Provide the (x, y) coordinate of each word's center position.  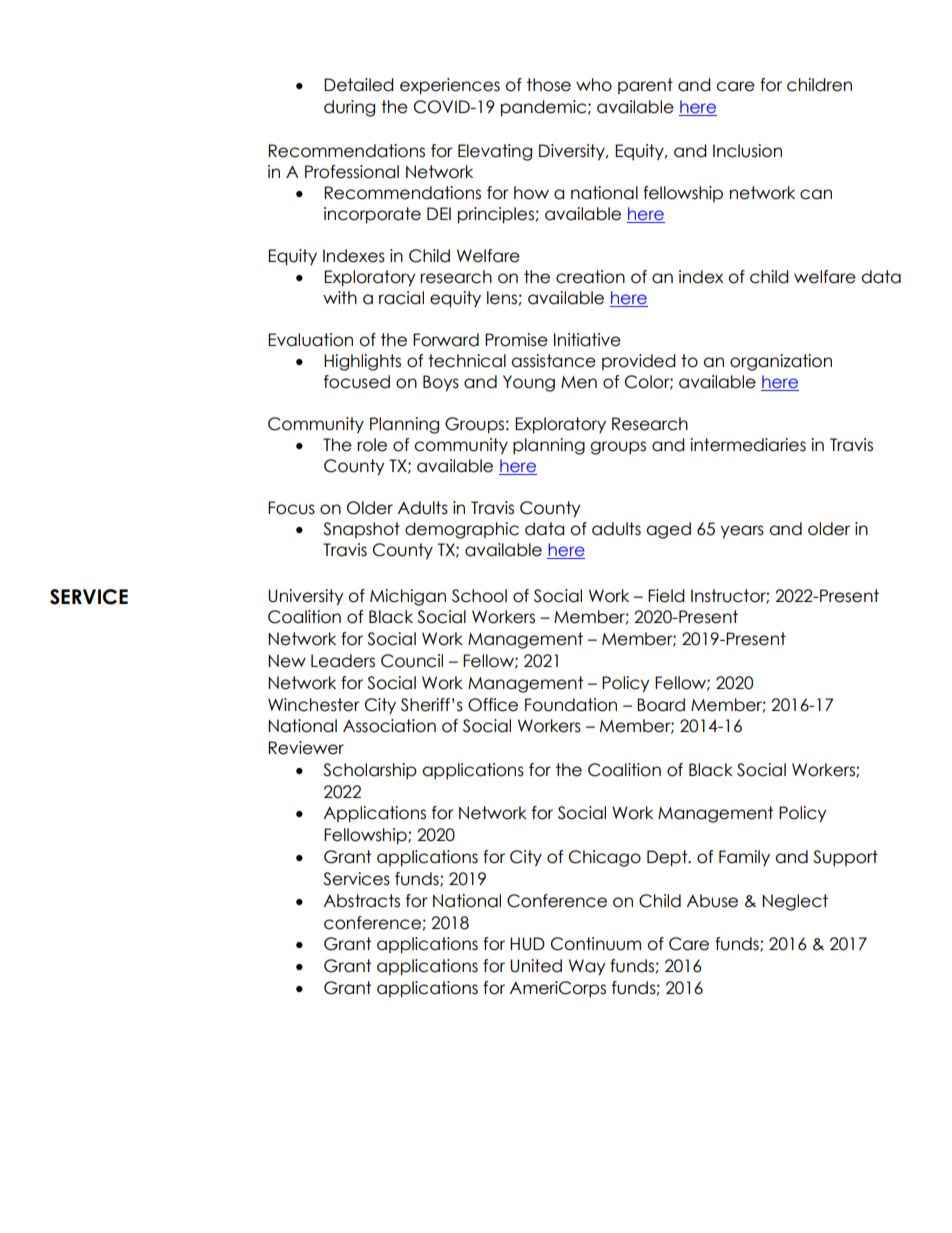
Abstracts (362, 901)
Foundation (571, 705)
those (549, 85)
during (349, 108)
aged (668, 530)
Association (389, 726)
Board (661, 705)
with (340, 297)
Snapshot (361, 530)
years (742, 532)
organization (781, 362)
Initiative (587, 340)
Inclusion (747, 151)
